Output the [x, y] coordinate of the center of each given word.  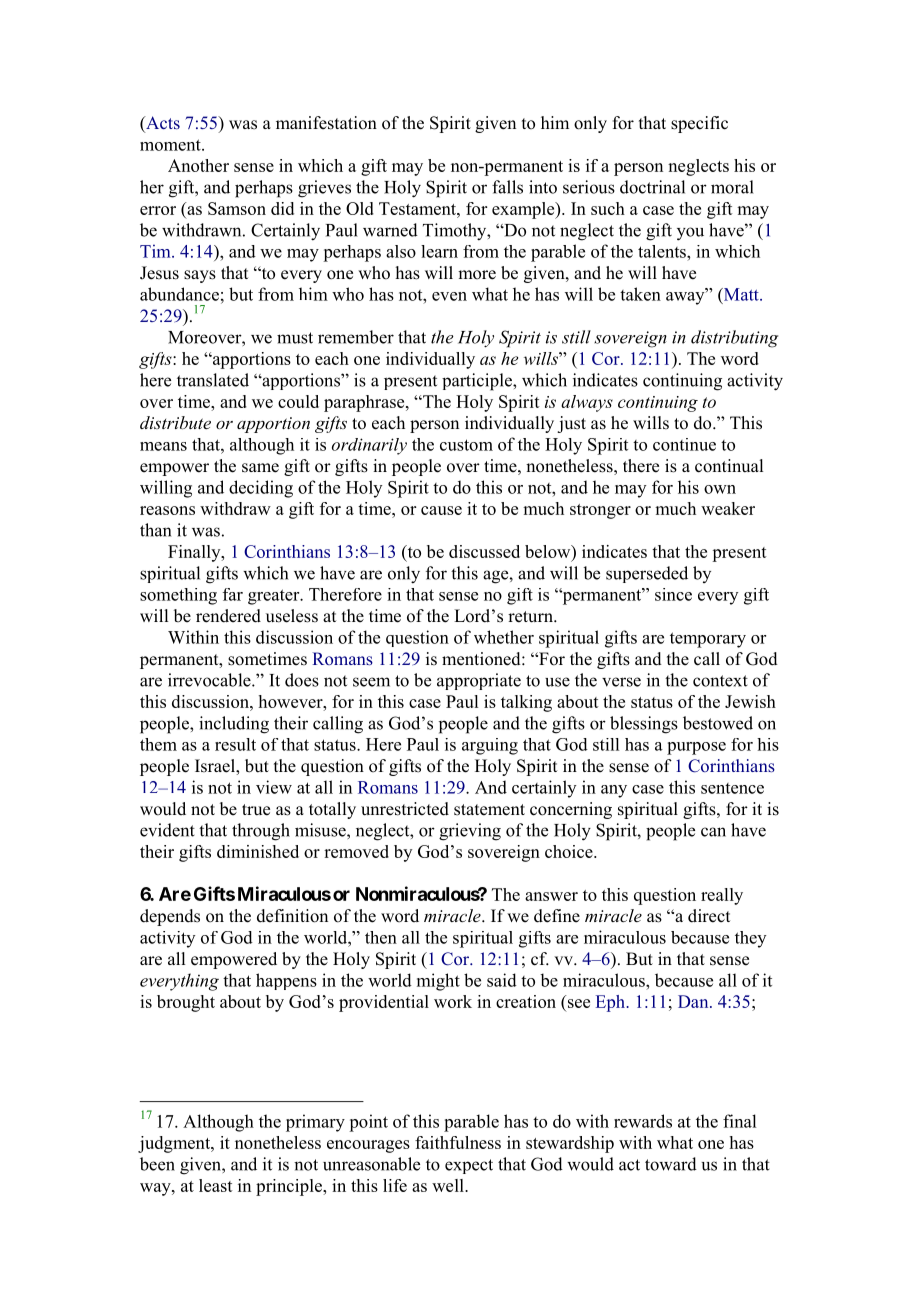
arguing [490, 746]
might [438, 982]
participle [478, 382]
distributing [734, 339]
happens [286, 981]
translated [213, 380]
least [216, 1185]
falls [507, 187]
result [235, 744]
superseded [647, 574]
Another [198, 165]
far [233, 594]
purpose [696, 748]
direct [709, 916]
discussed [484, 551]
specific [699, 124]
